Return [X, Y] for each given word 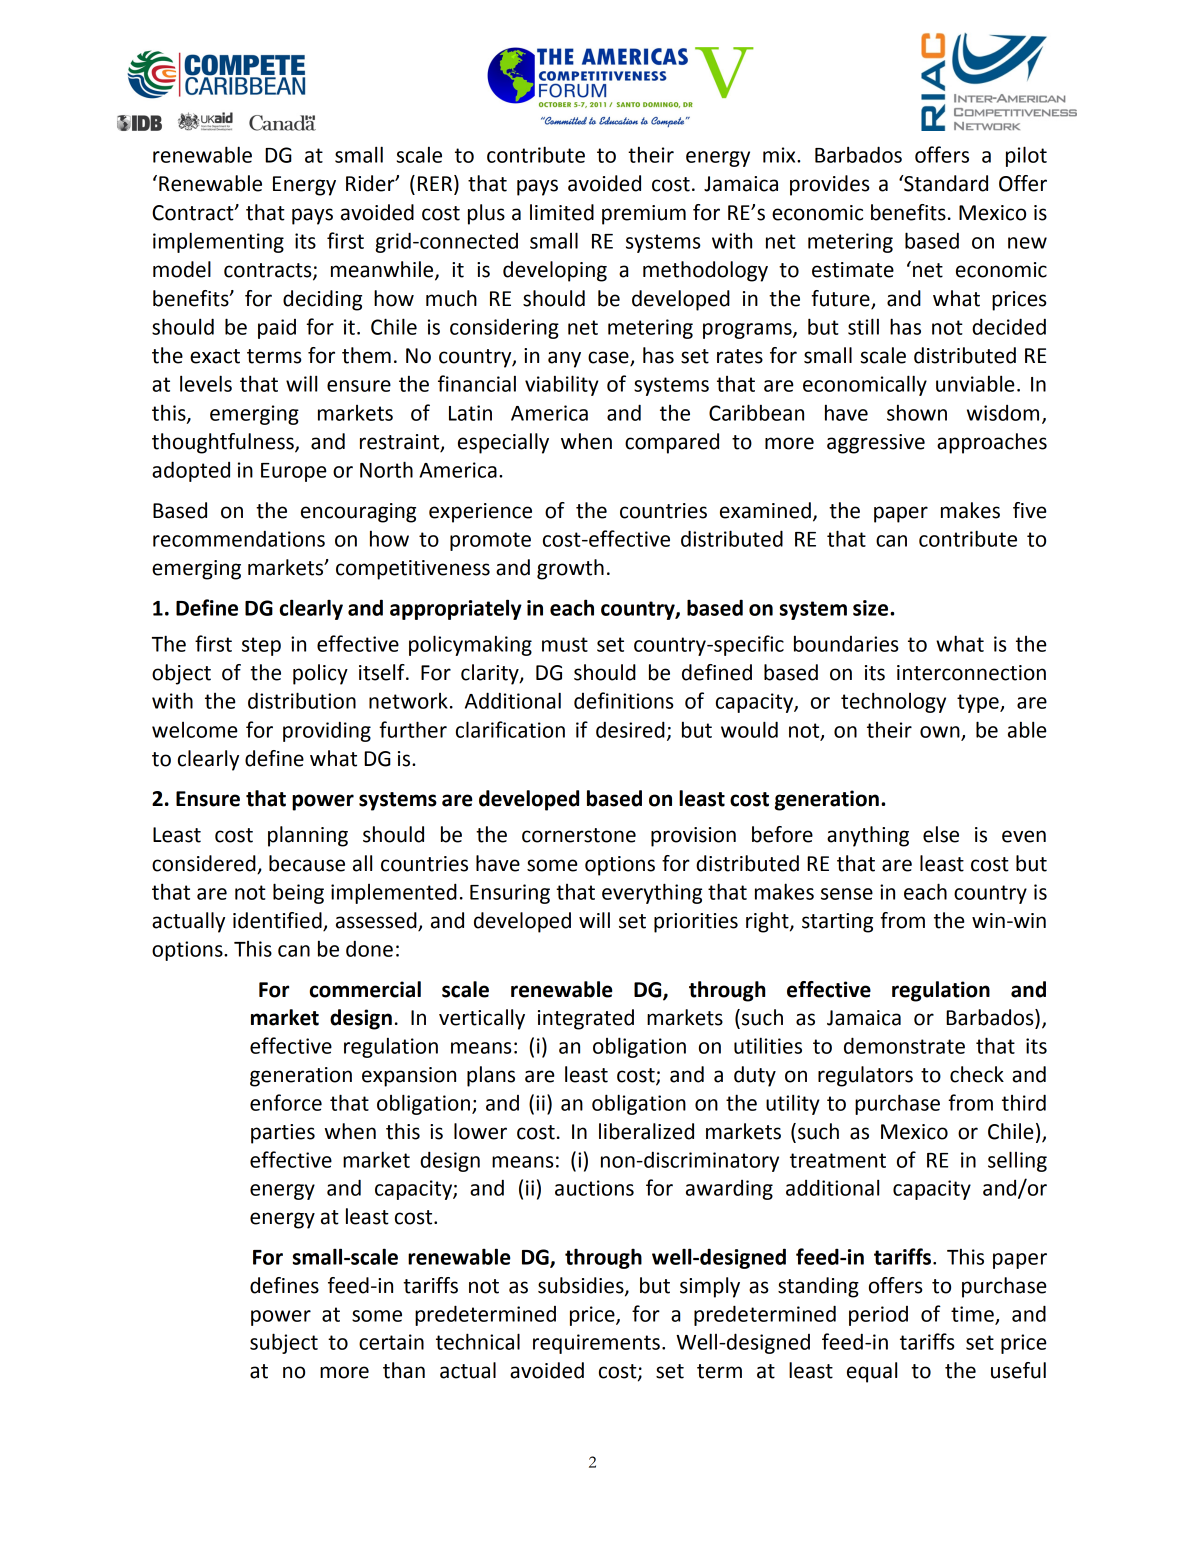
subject [284, 1343]
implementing [218, 242]
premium [644, 215]
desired [630, 729]
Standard [945, 183]
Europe [294, 472]
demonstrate [904, 1045]
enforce [286, 1102]
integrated [586, 1019]
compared [672, 443]
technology [893, 702]
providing [327, 731]
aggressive [876, 444]
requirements [596, 1344]
